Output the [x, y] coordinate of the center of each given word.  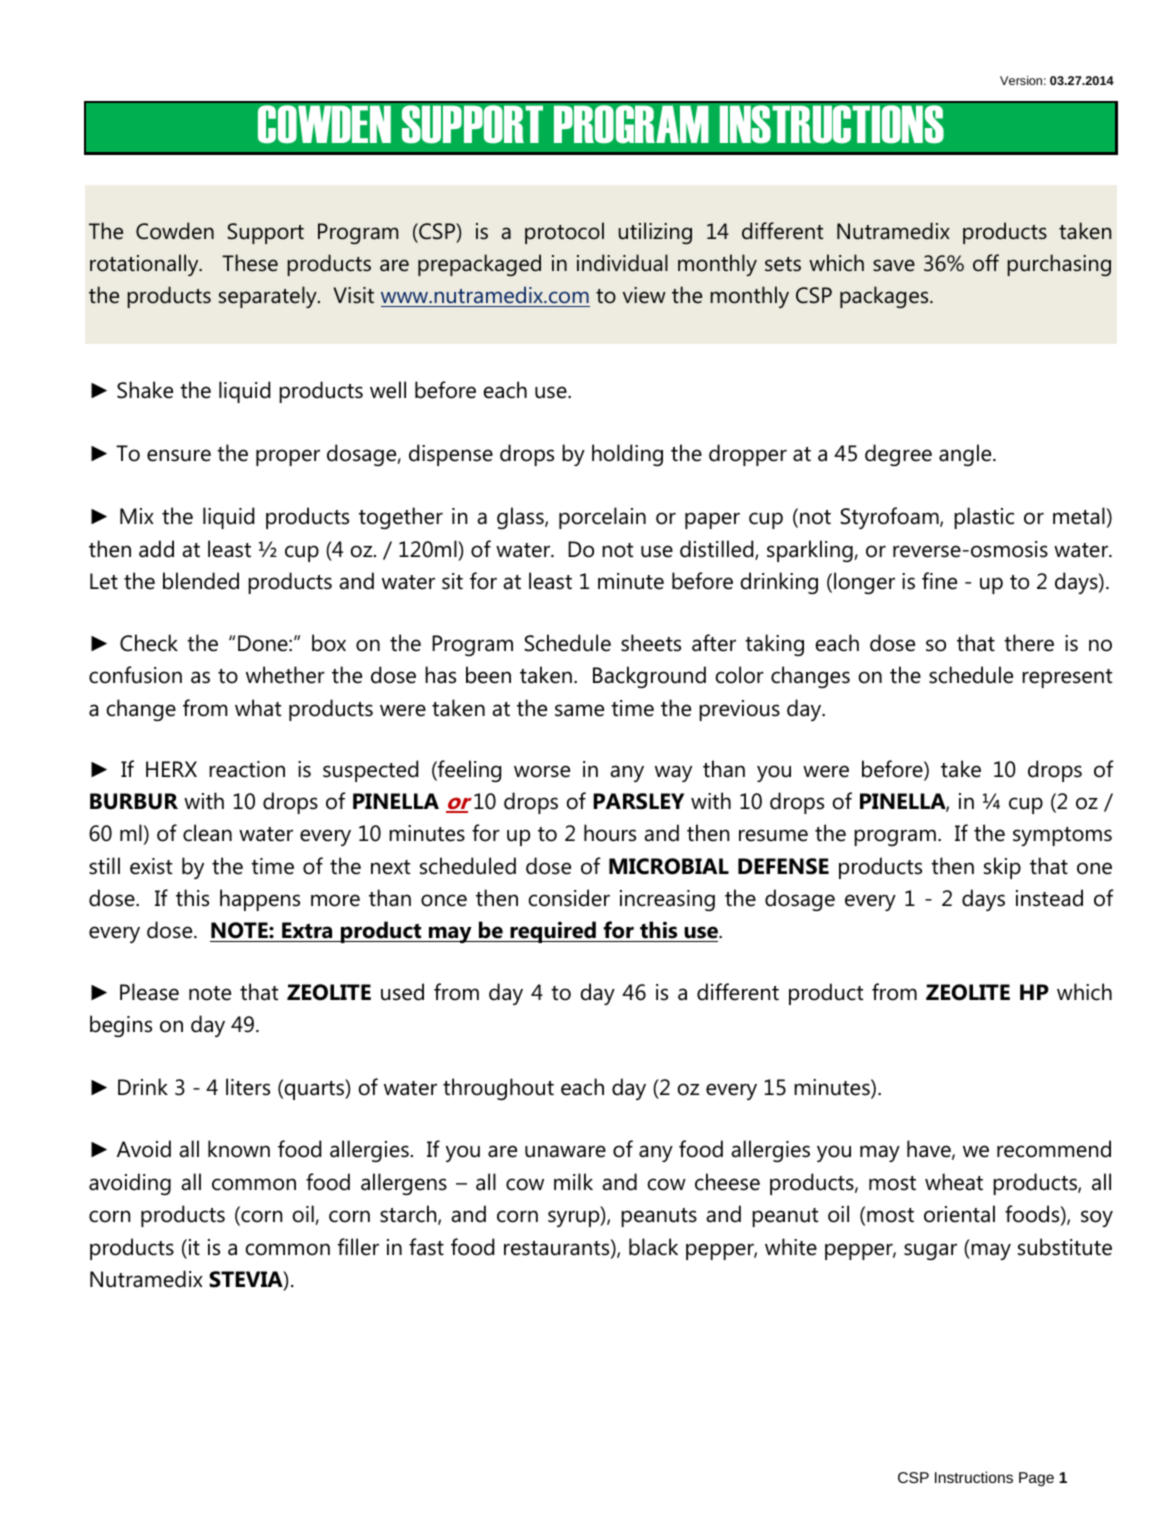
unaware [565, 1151]
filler [358, 1247]
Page [1036, 1479]
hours [610, 833]
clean [207, 833]
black [653, 1247]
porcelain [602, 518]
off [986, 263]
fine [939, 581]
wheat [954, 1182]
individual [622, 263]
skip [1002, 868]
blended [201, 581]
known [239, 1149]
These [250, 263]
